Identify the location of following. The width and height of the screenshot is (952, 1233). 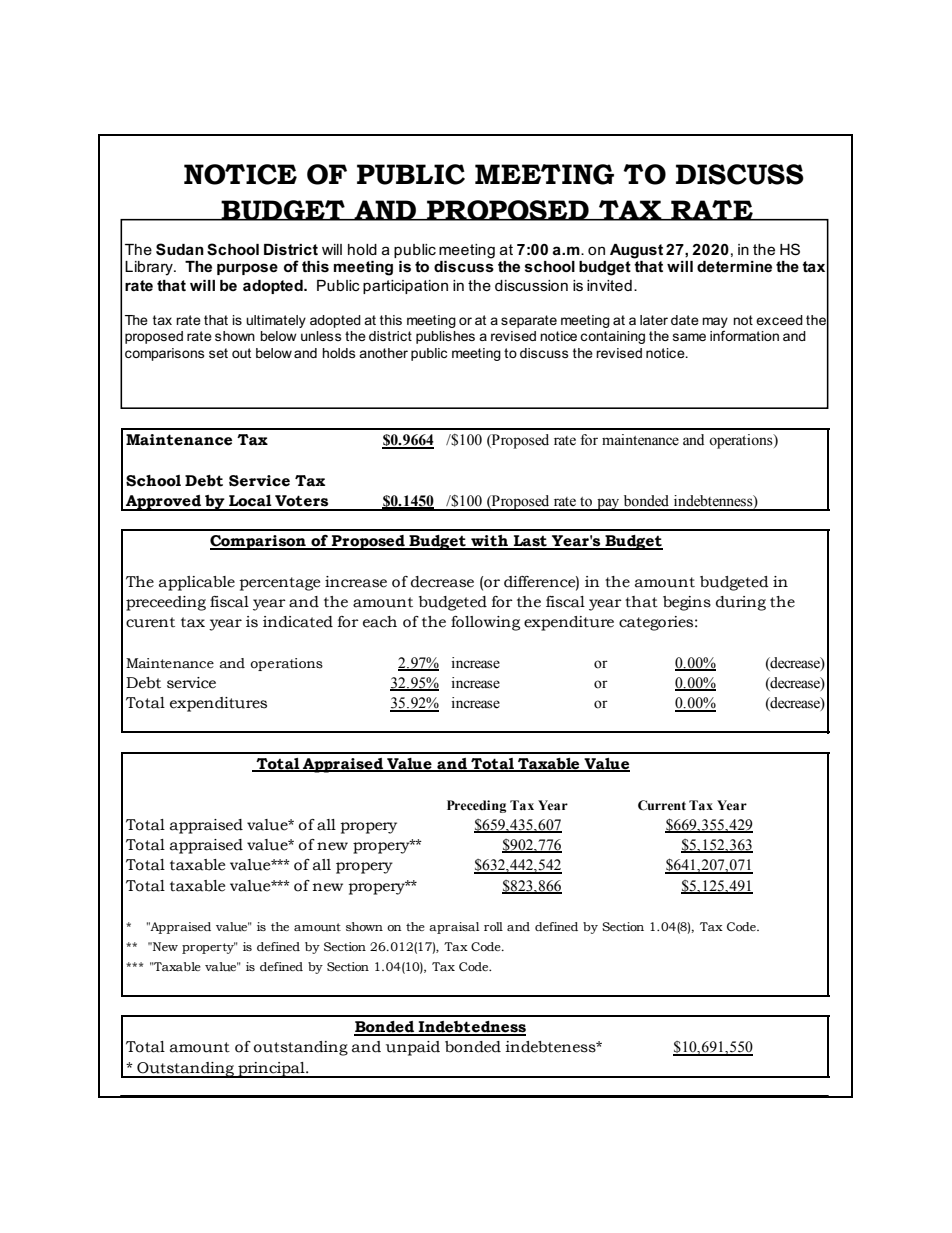
(485, 623).
